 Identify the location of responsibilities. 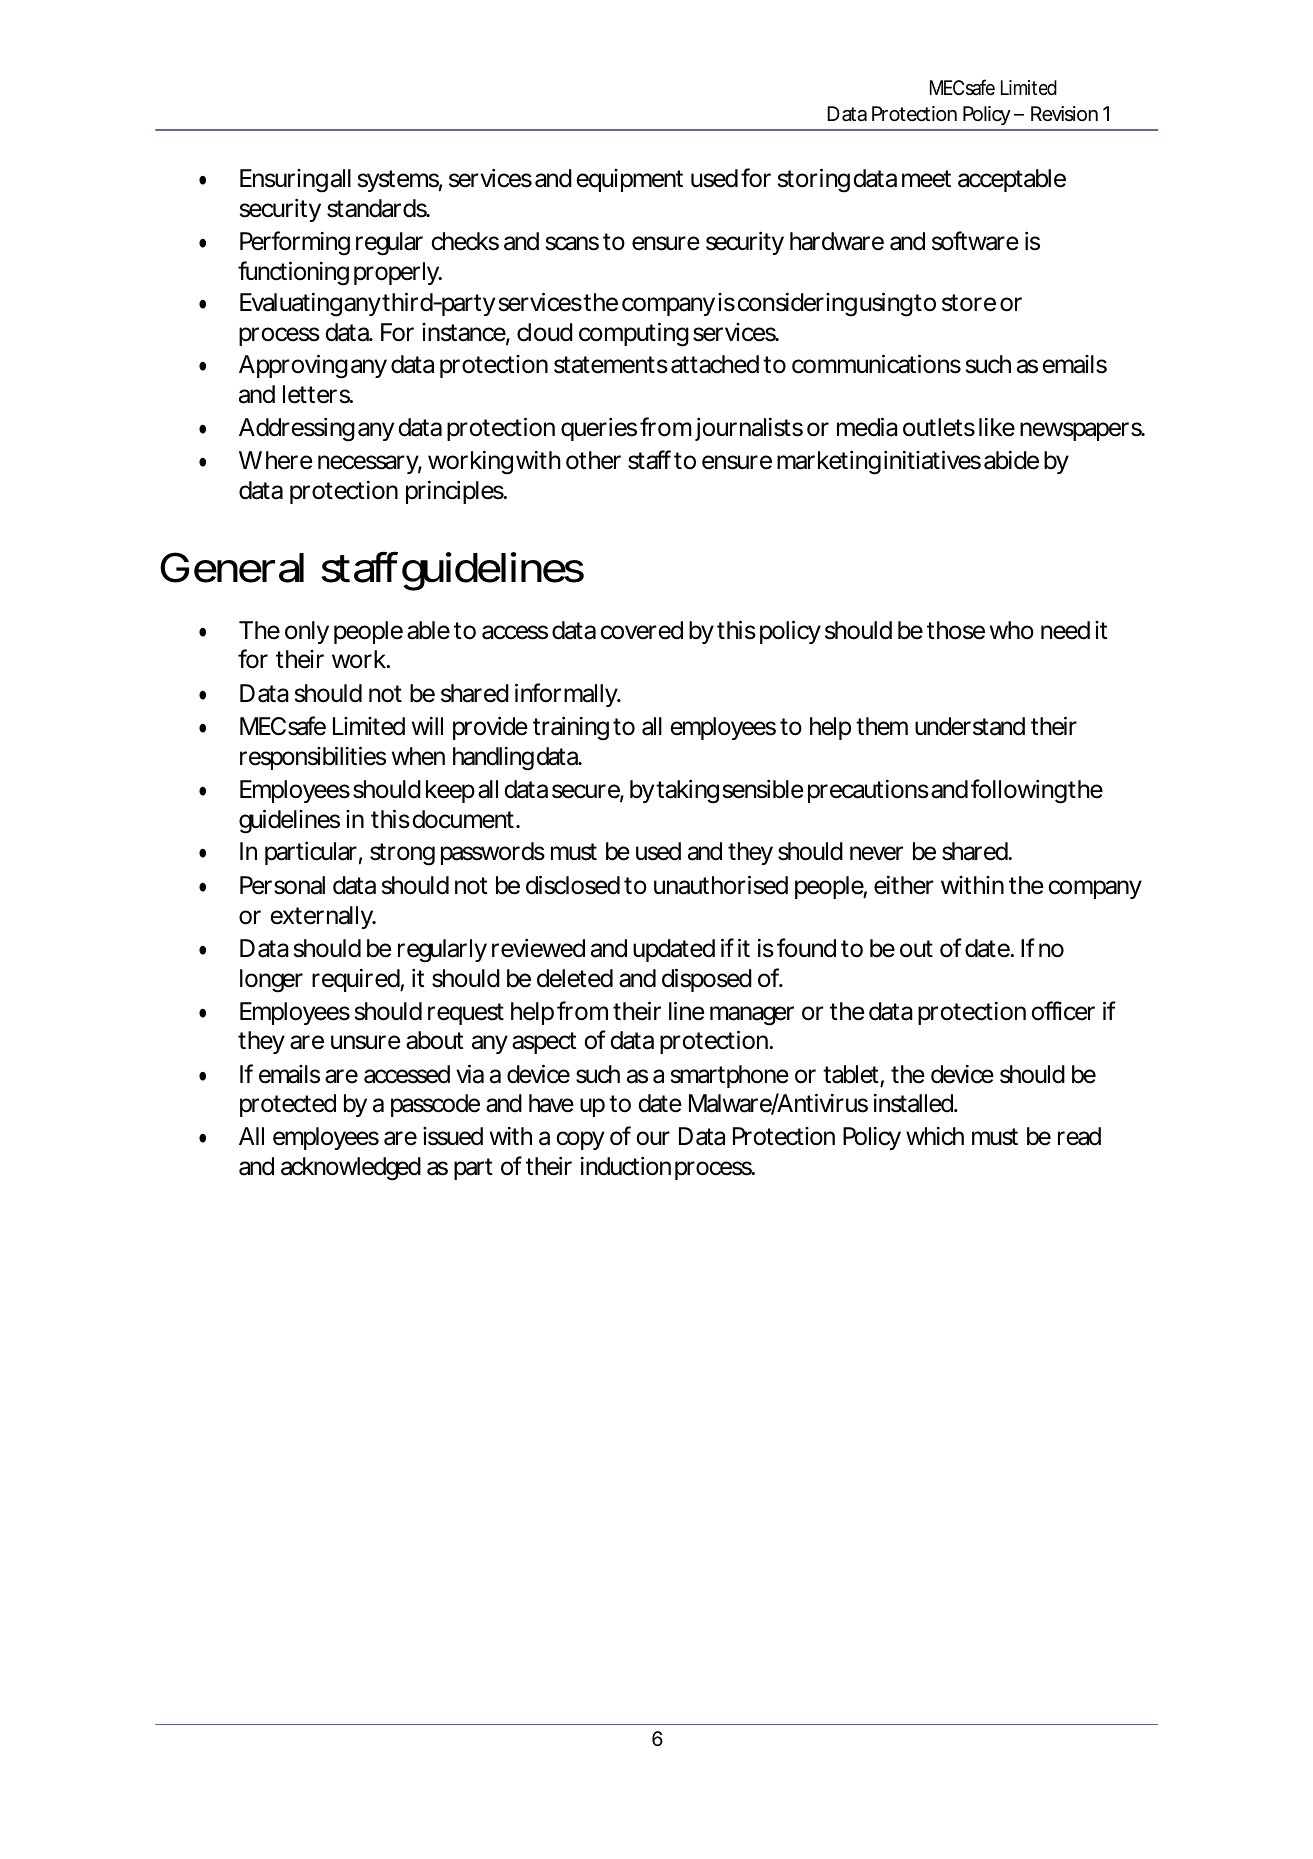
(313, 758).
